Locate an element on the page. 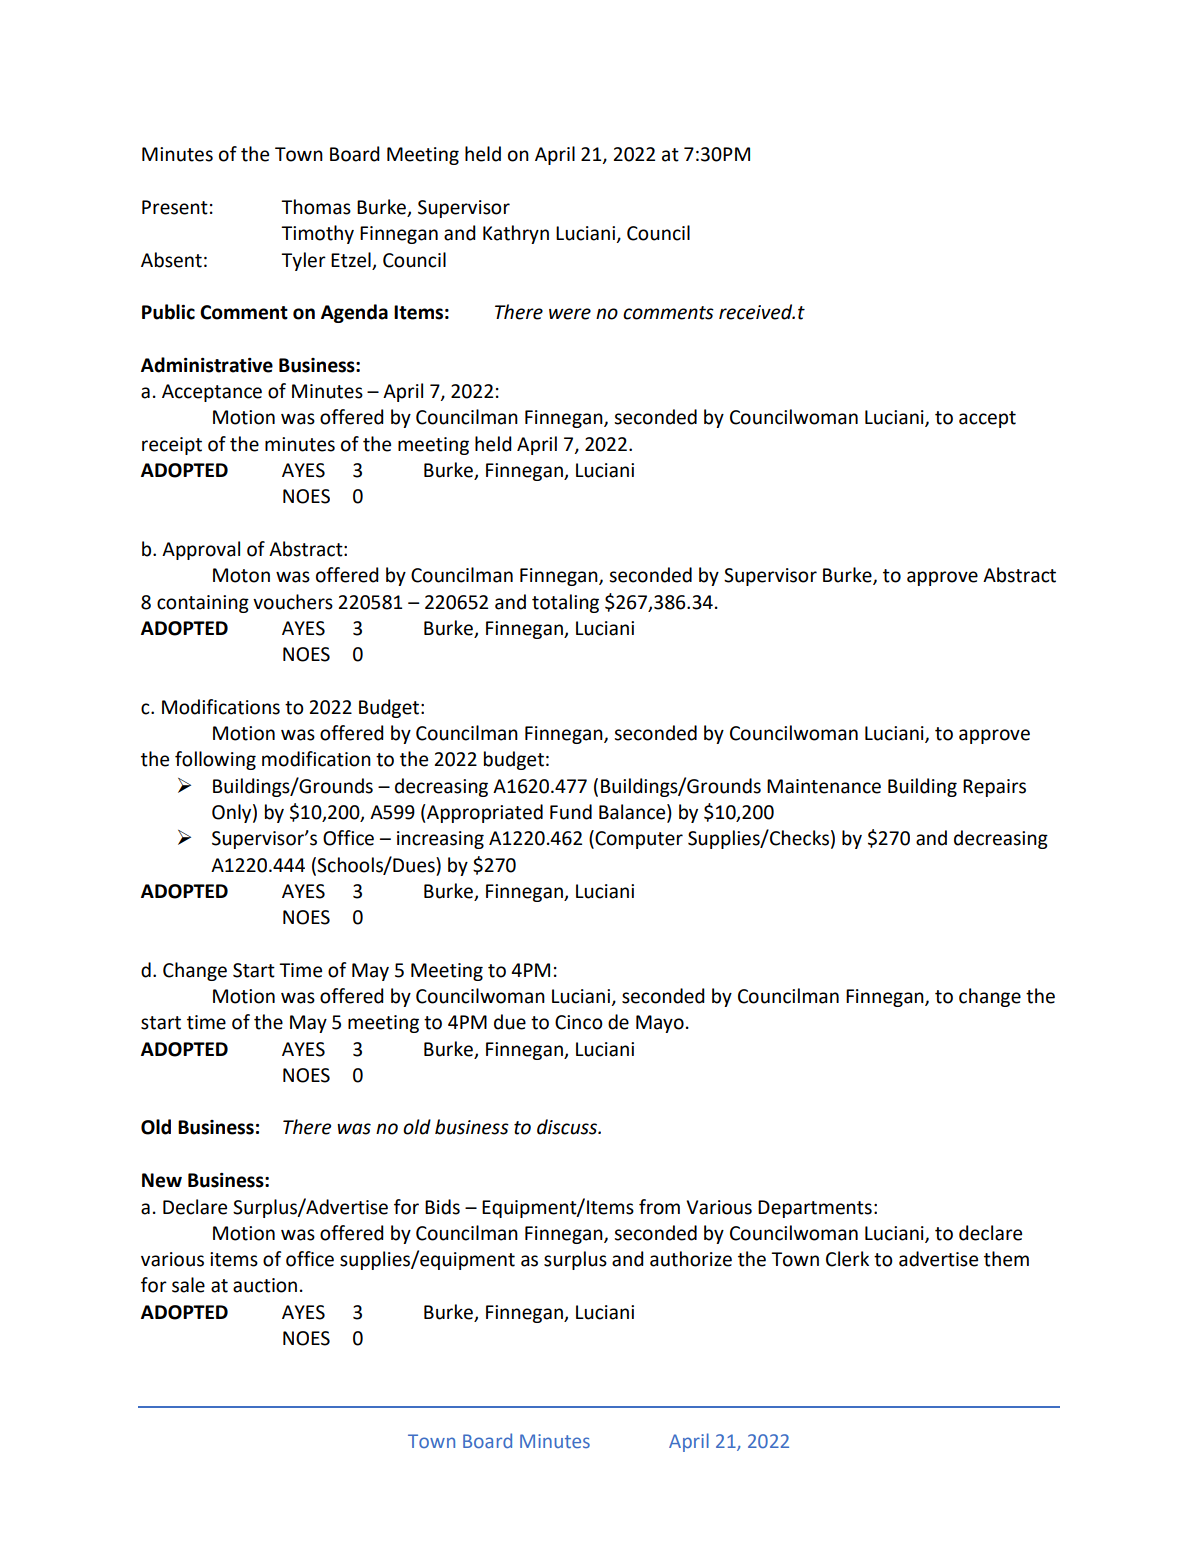  were is located at coordinates (570, 314).
